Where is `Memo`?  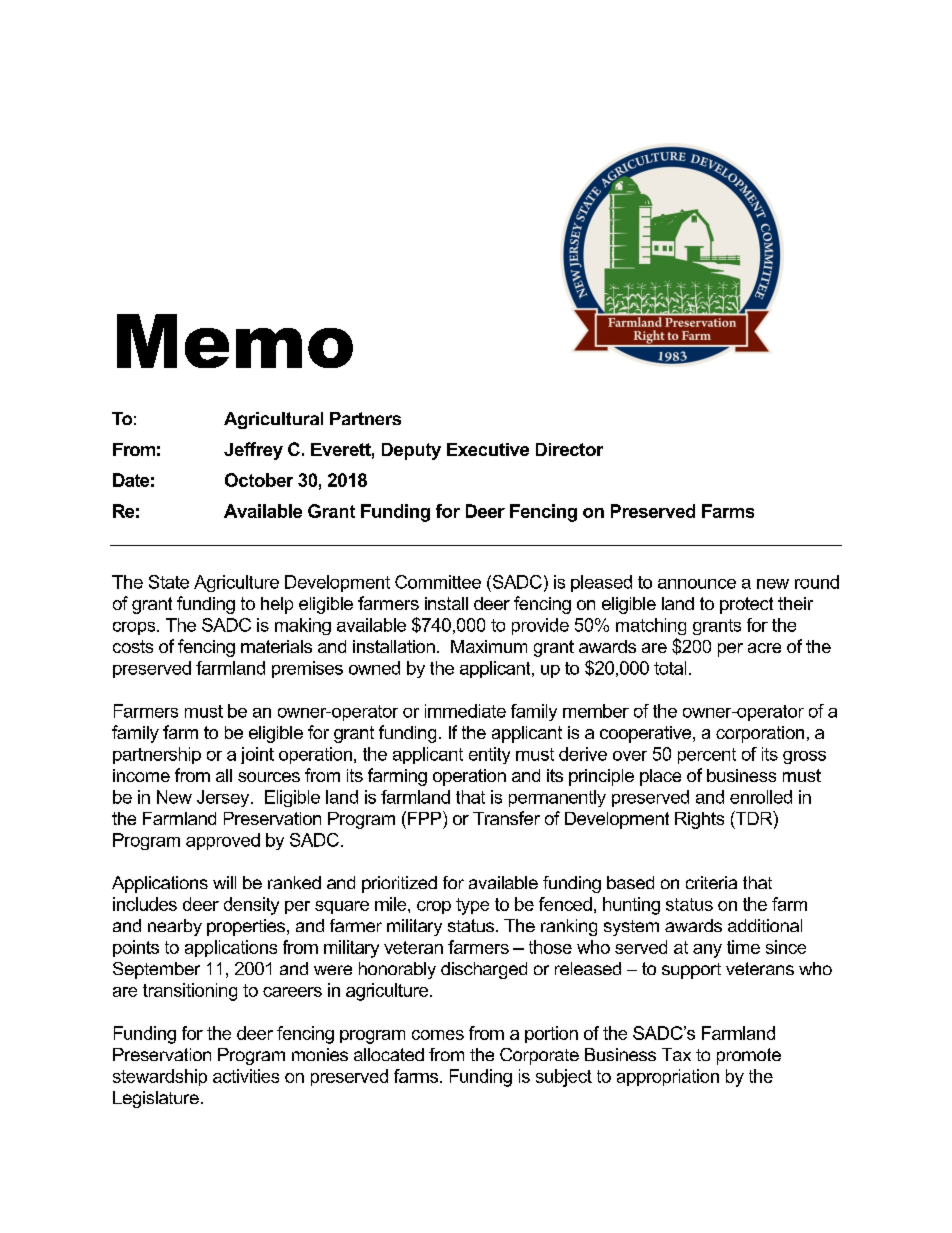 Memo is located at coordinates (235, 341).
